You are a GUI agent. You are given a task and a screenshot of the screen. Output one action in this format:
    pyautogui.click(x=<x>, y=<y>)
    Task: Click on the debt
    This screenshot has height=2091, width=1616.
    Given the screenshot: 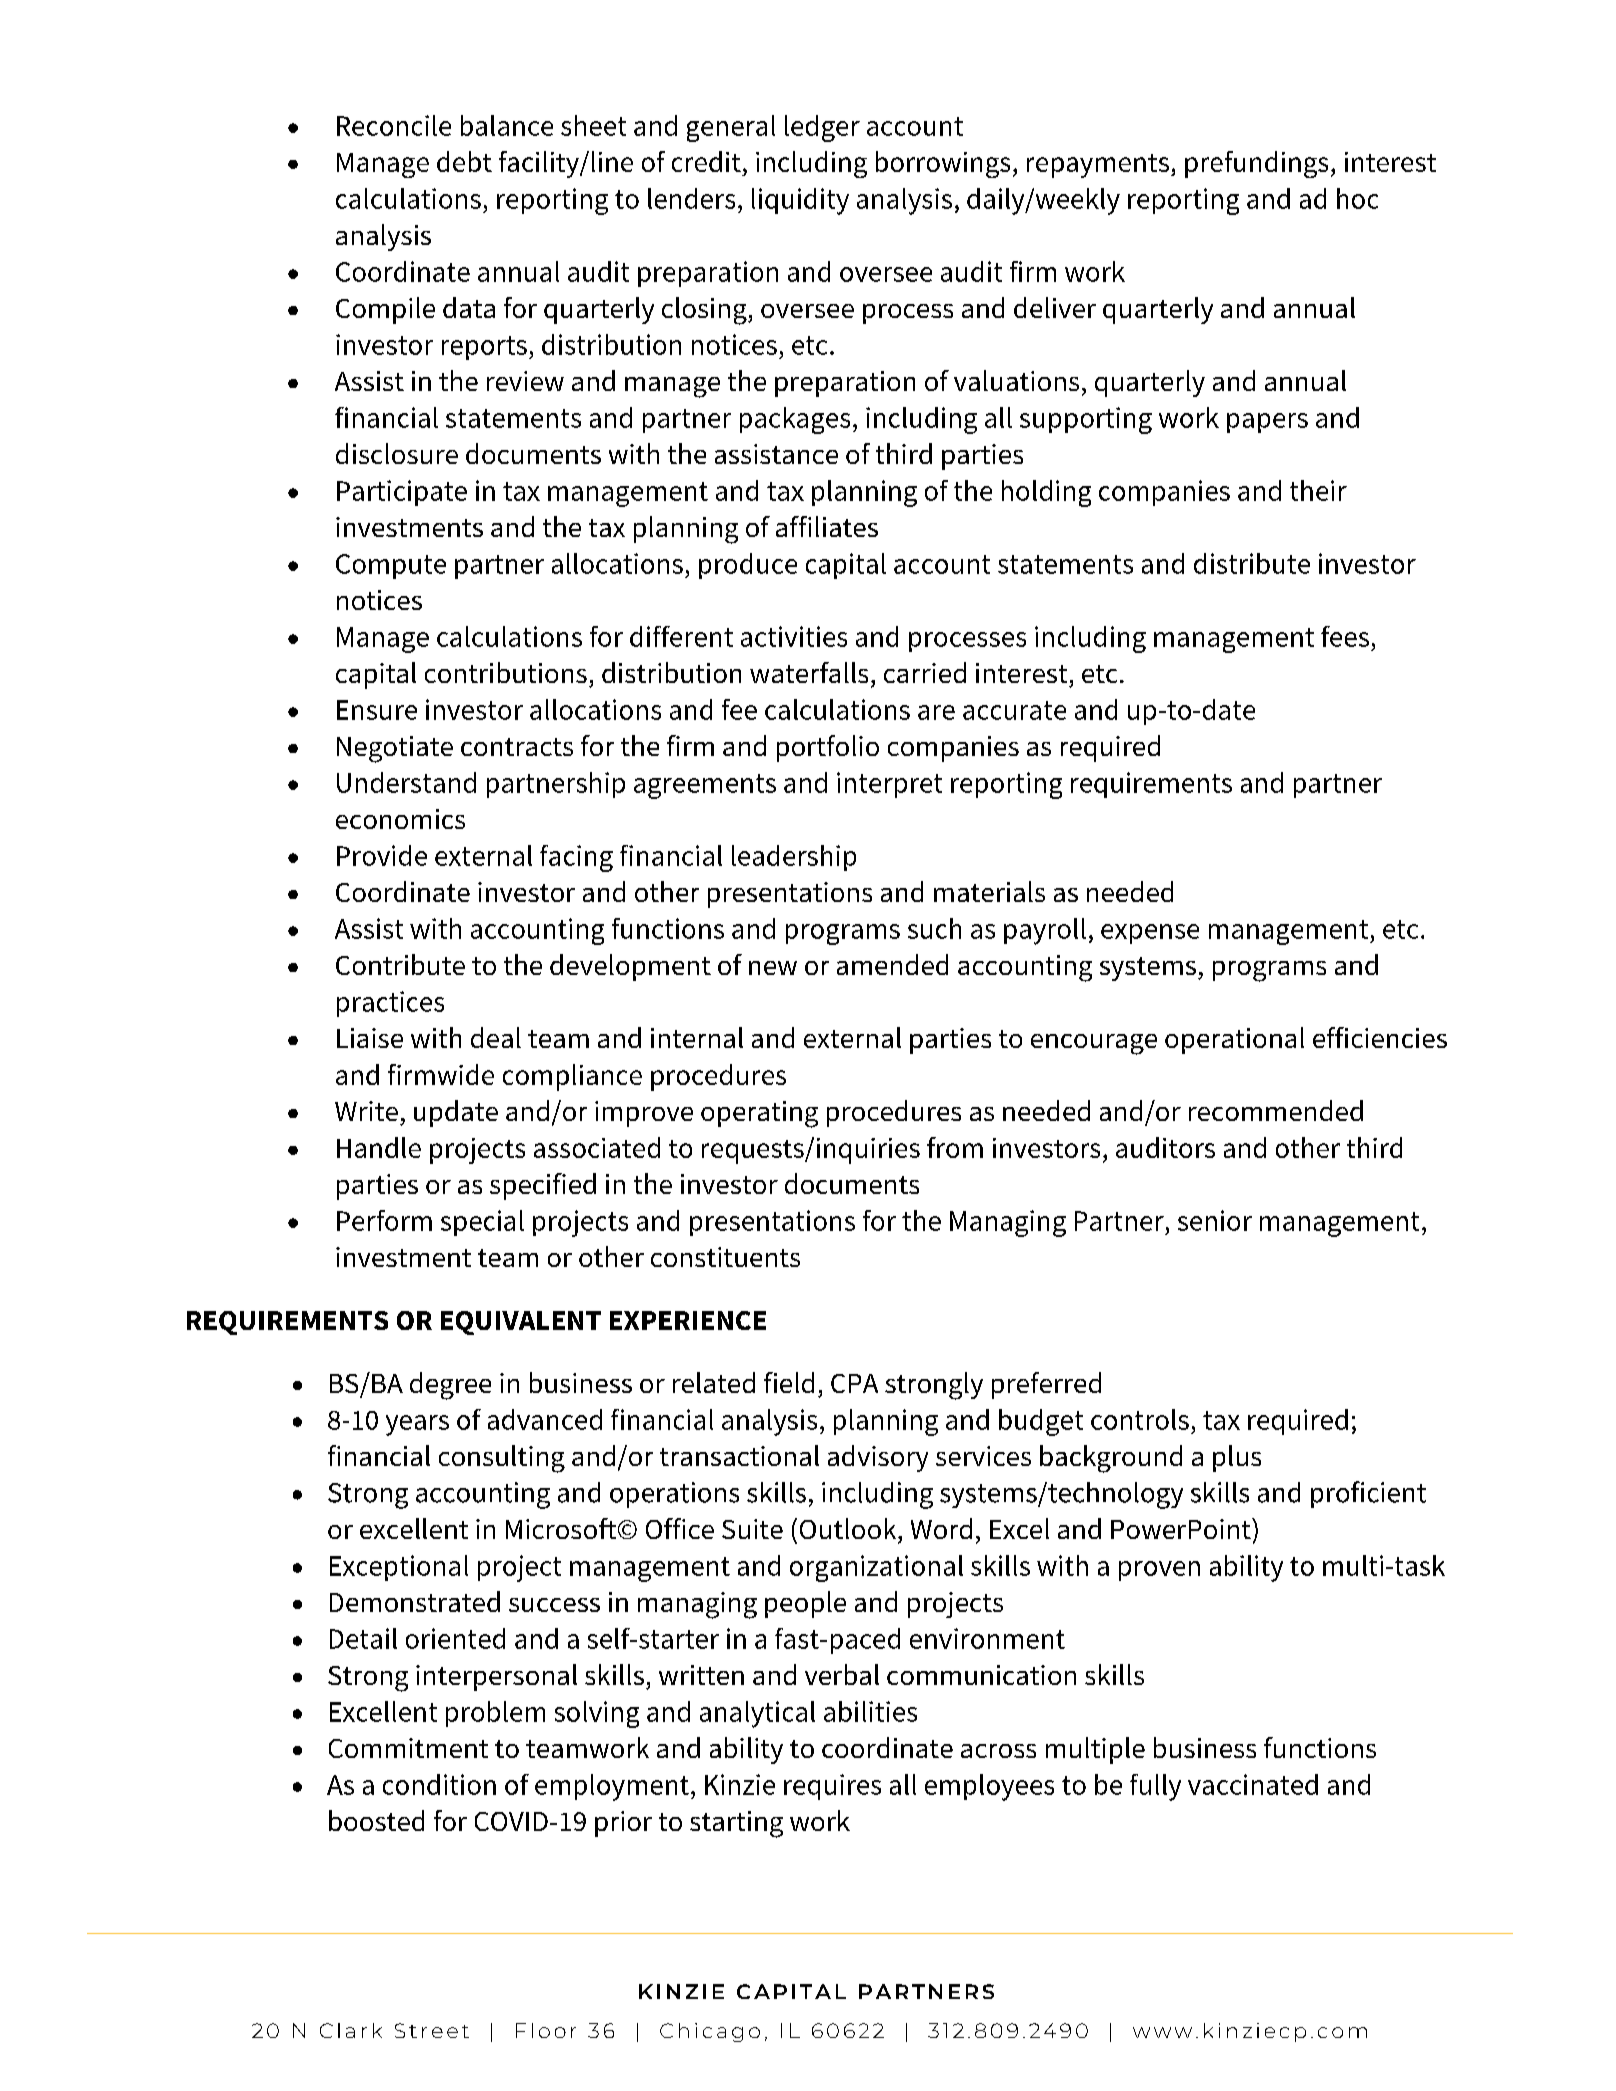 What is the action you would take?
    pyautogui.click(x=464, y=161)
